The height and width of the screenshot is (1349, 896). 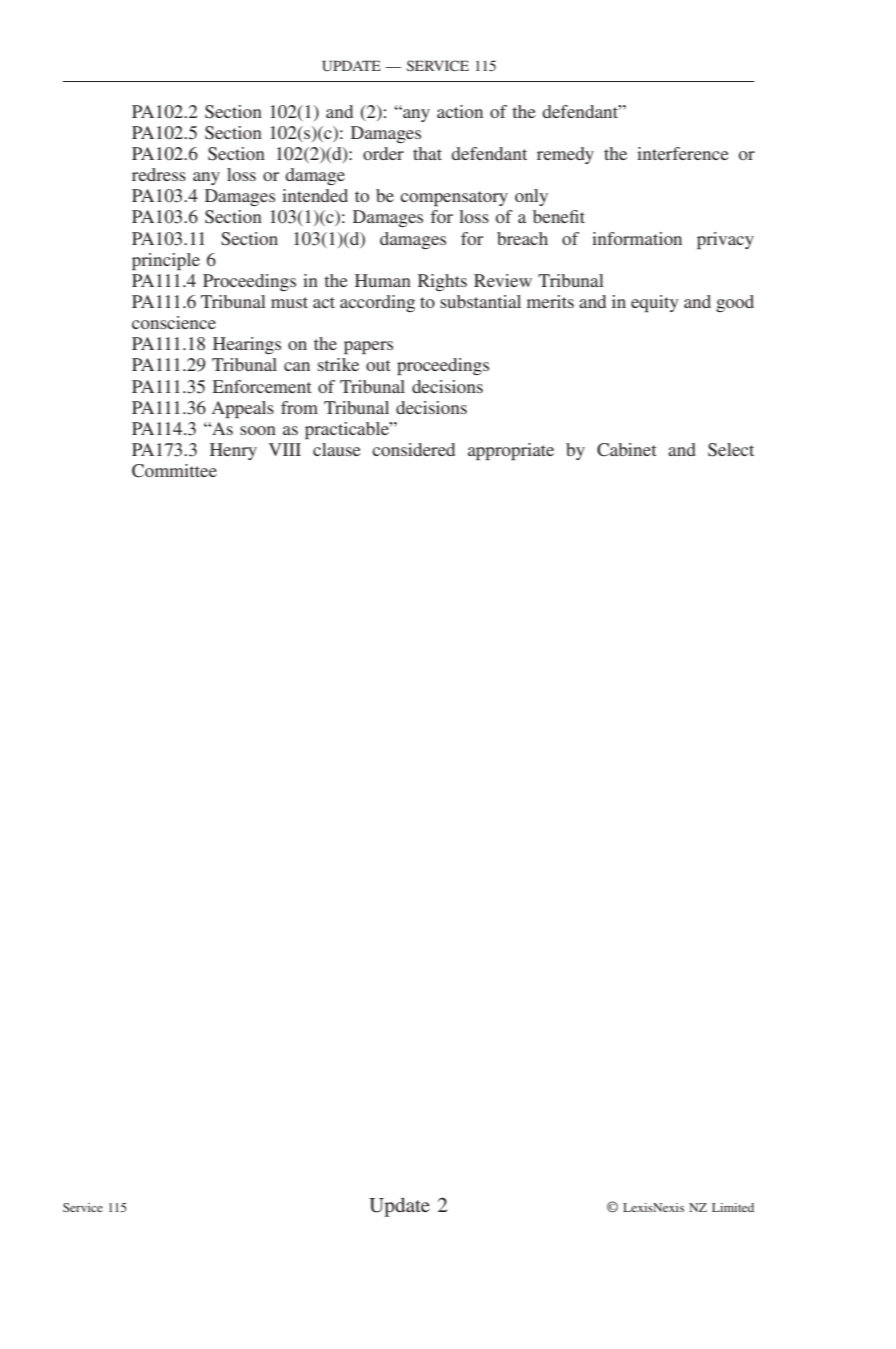 I want to click on Limited, so click(x=733, y=1207).
